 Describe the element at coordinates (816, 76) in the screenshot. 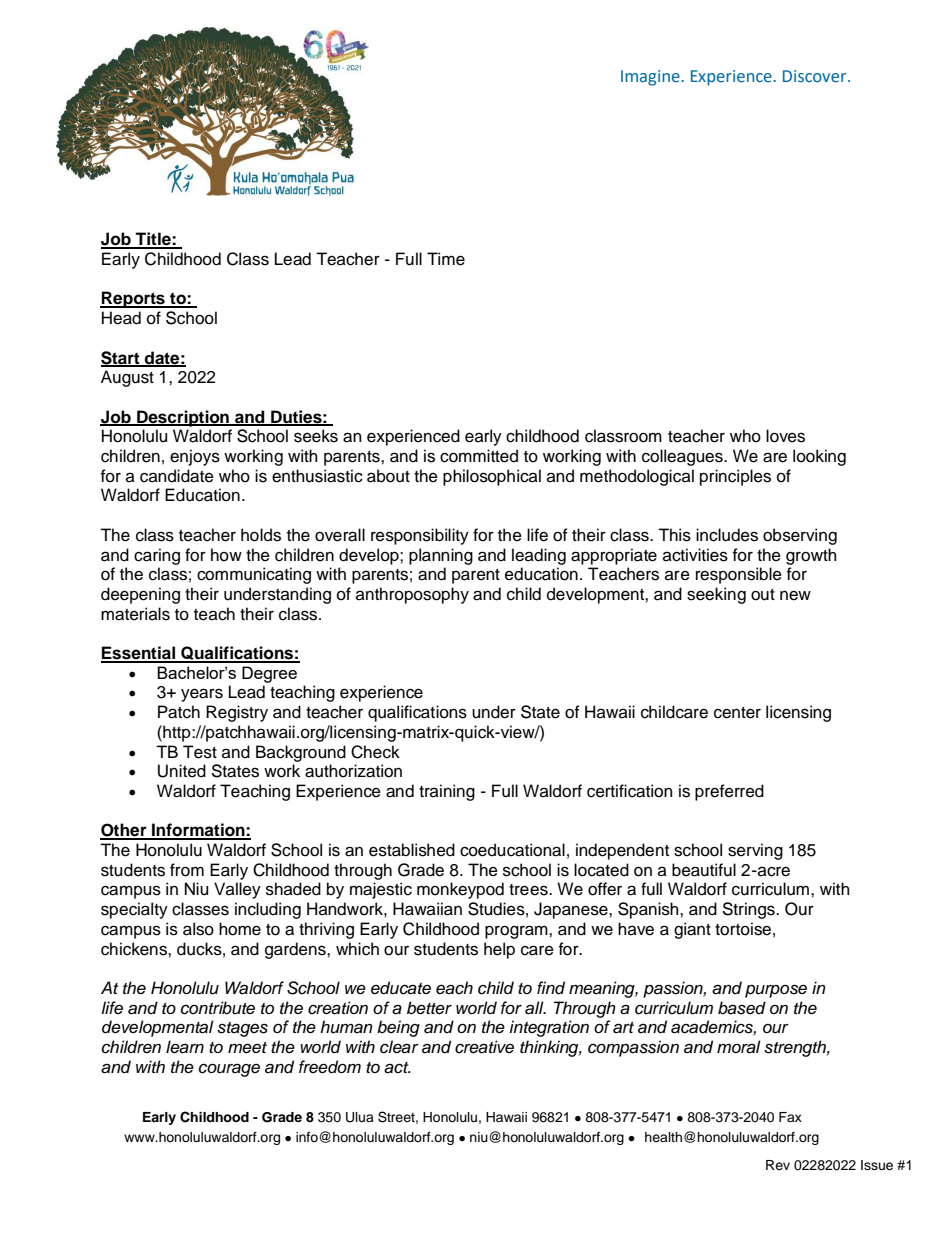

I see `Discover` at that location.
